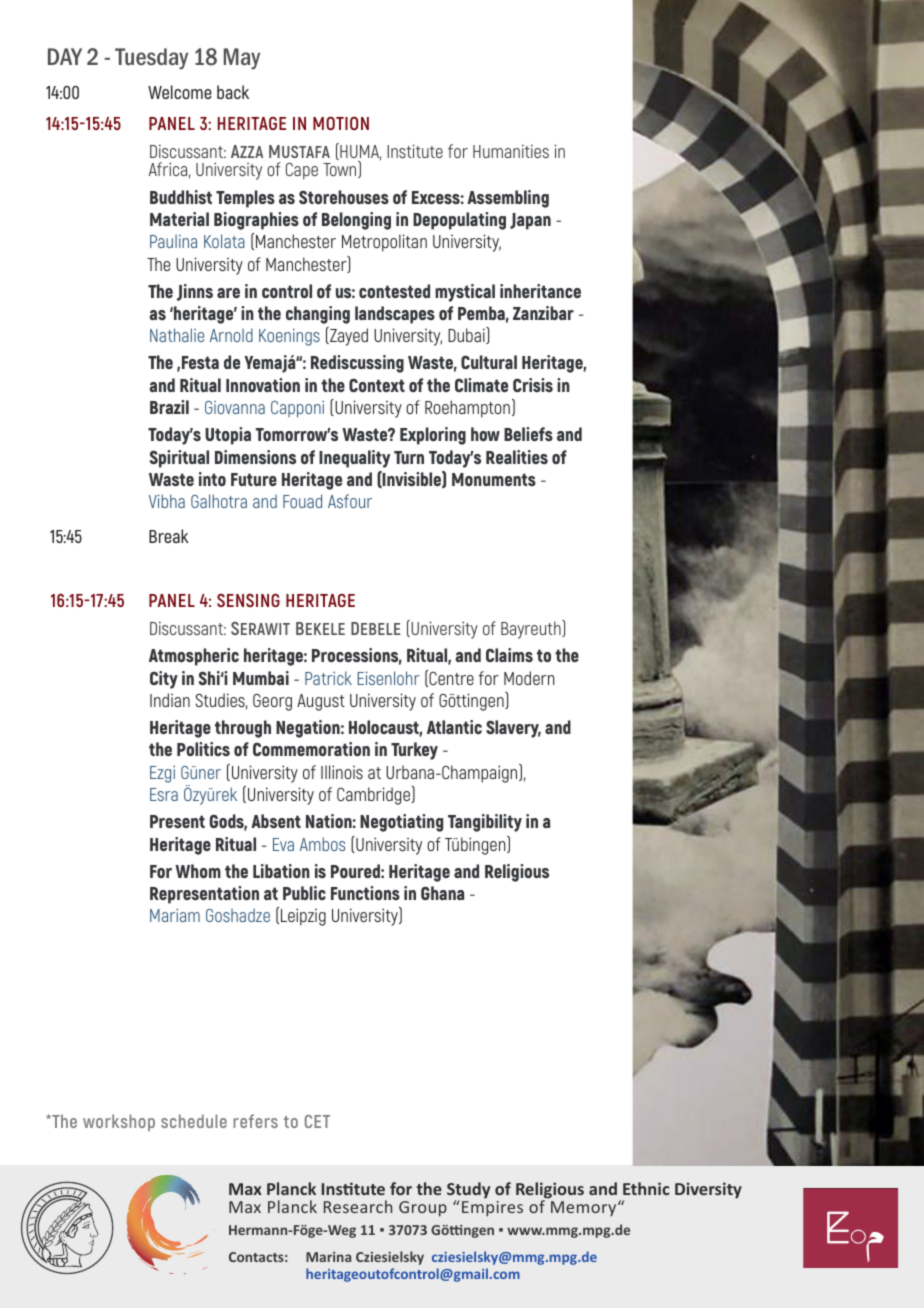 This screenshot has height=1308, width=924. Describe the element at coordinates (409, 457) in the screenshot. I see `Turn` at that location.
